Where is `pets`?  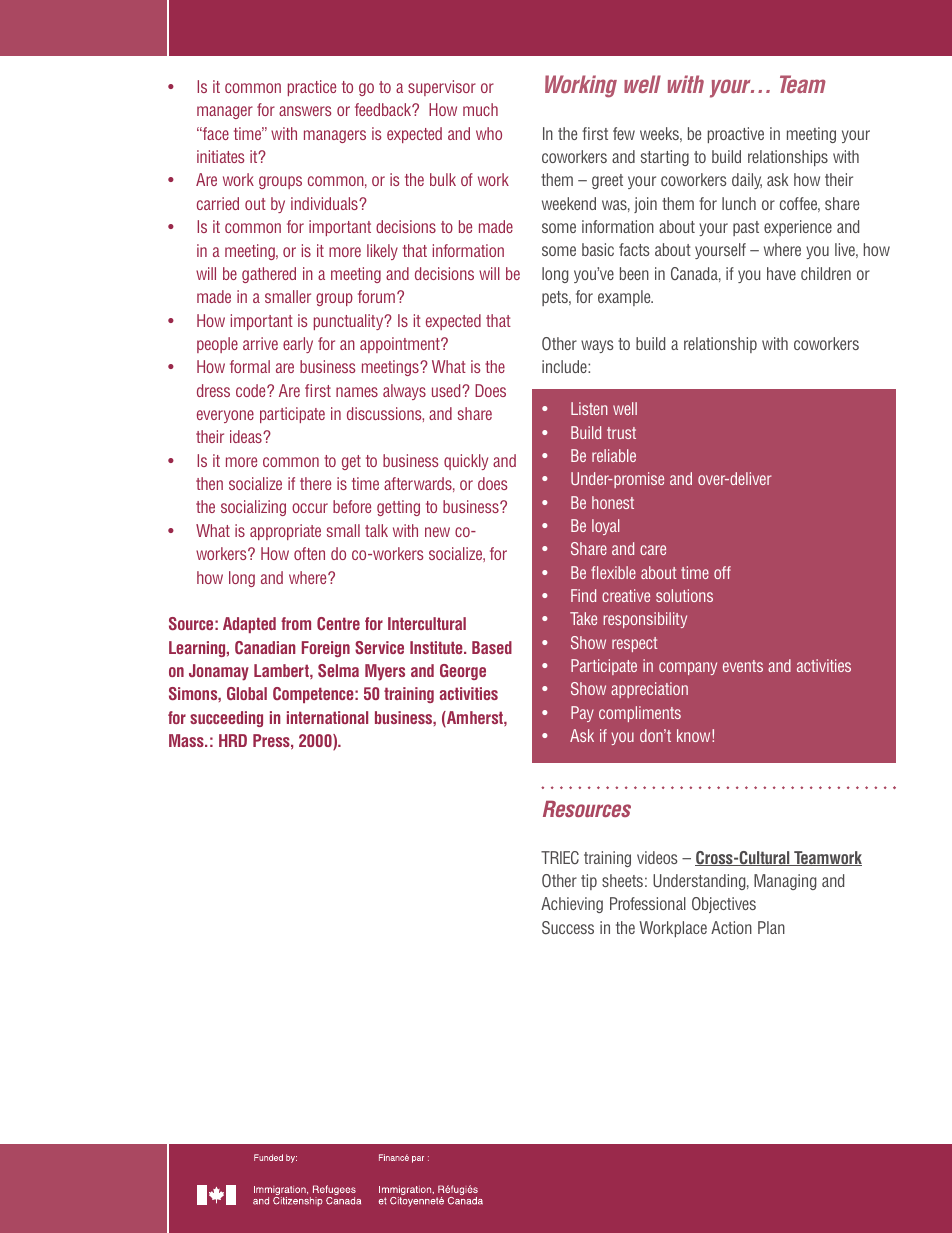 pets is located at coordinates (556, 298).
